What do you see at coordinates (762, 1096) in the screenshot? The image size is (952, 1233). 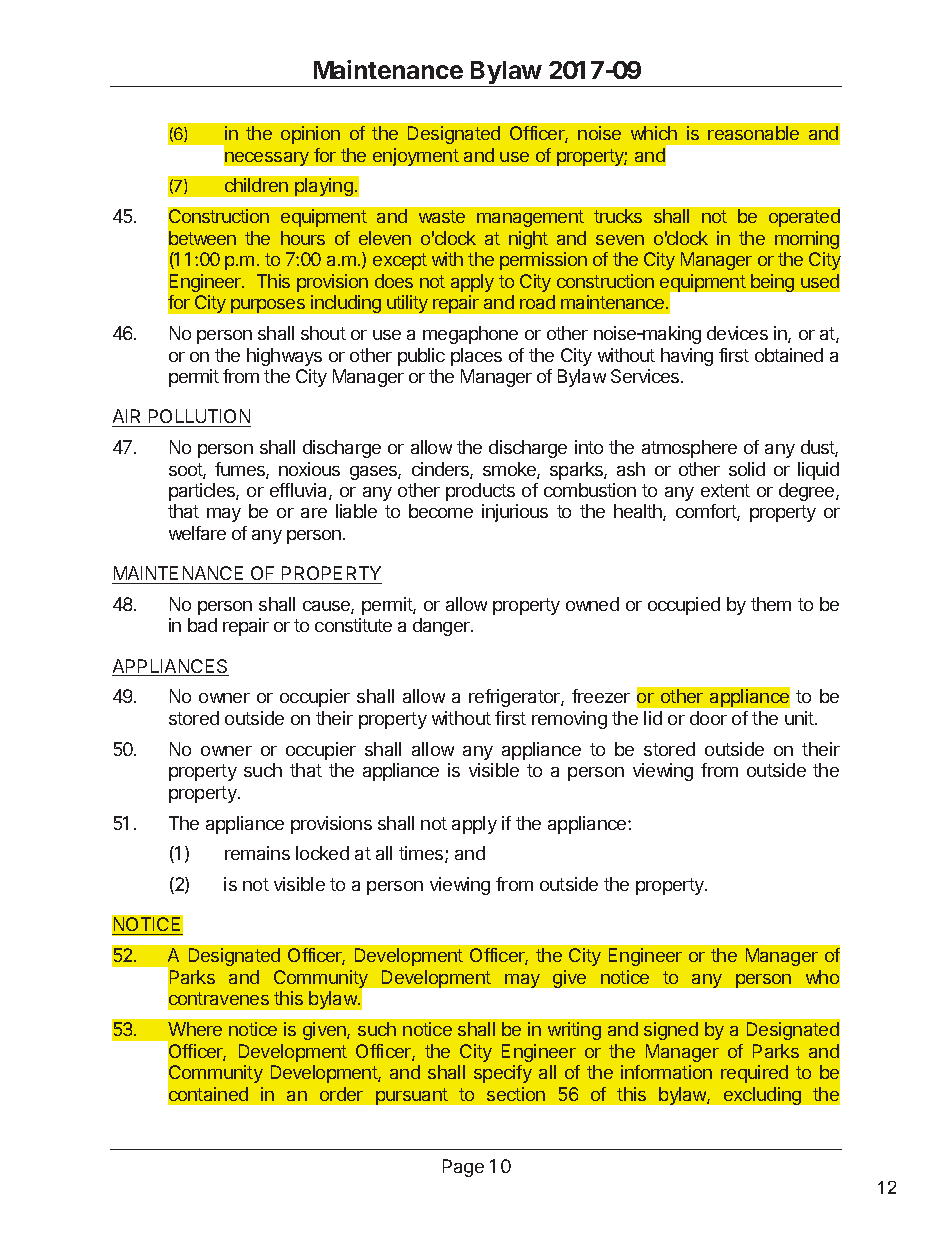 I see `excluding` at bounding box center [762, 1096].
